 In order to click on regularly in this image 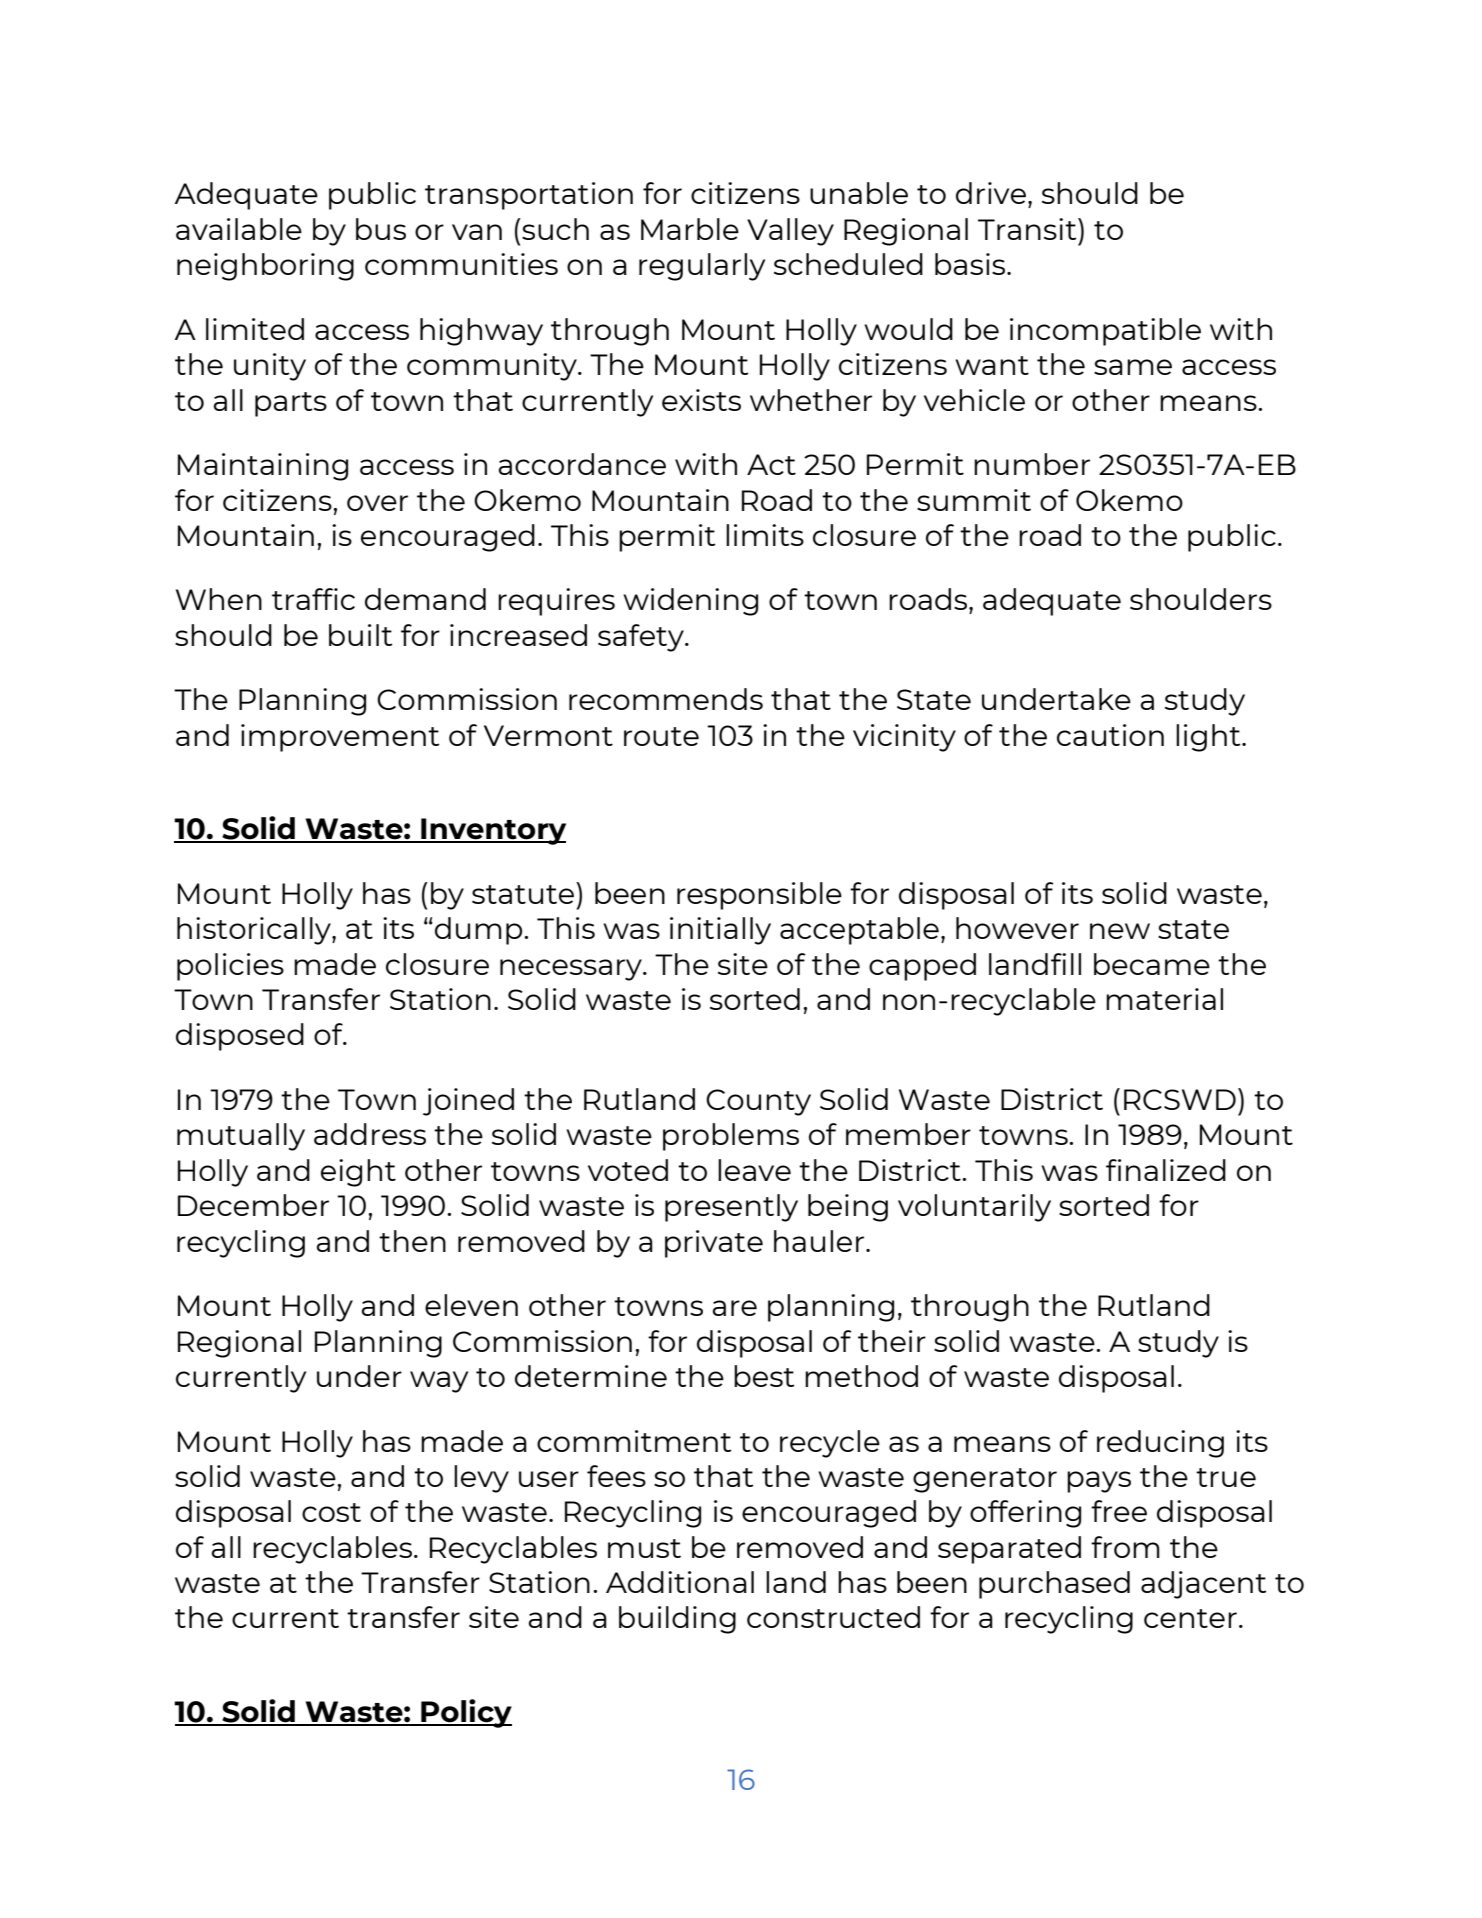, I will do `click(702, 267)`.
